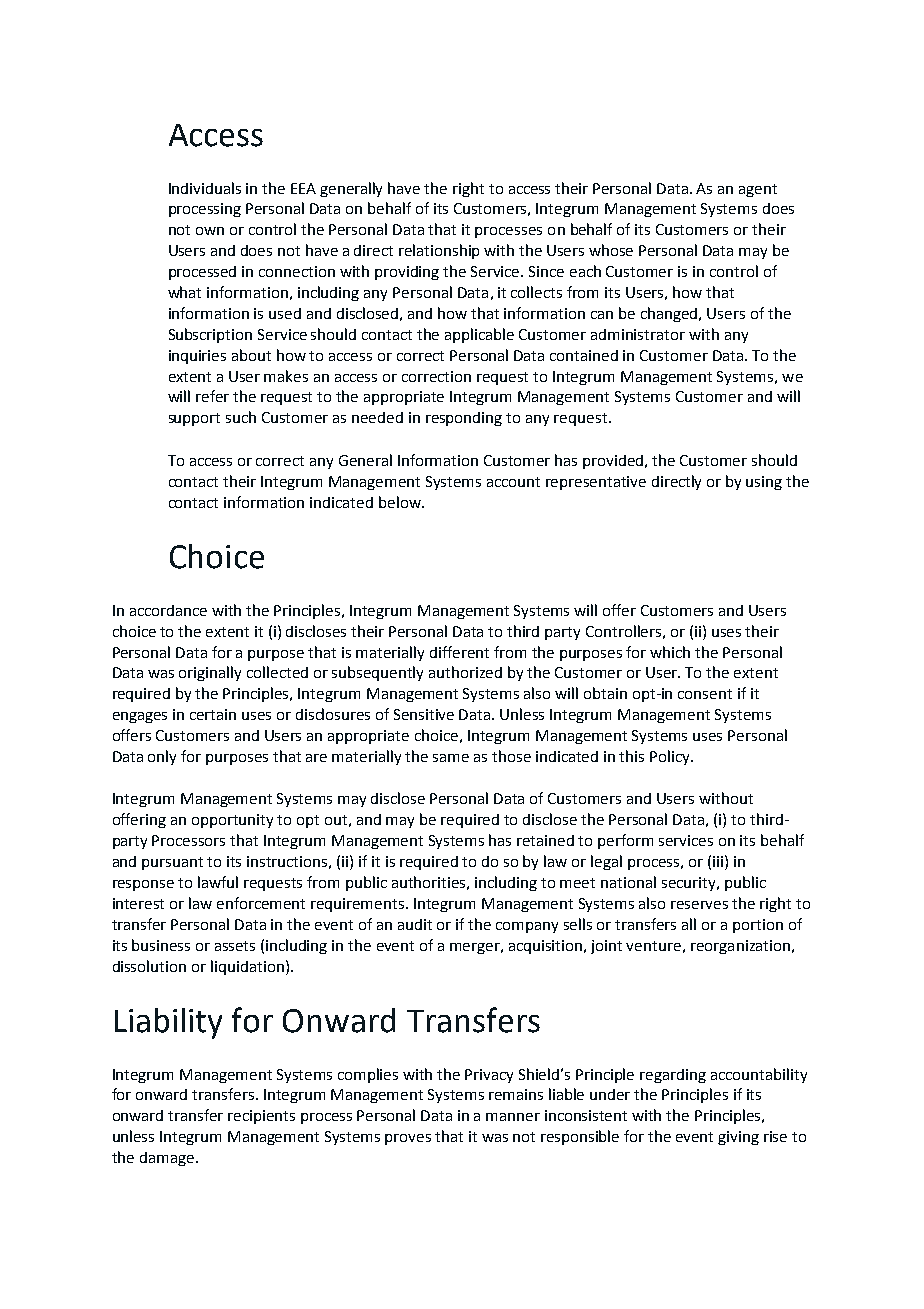 This image has height=1309, width=924. Describe the element at coordinates (758, 190) in the image. I see `agent` at that location.
